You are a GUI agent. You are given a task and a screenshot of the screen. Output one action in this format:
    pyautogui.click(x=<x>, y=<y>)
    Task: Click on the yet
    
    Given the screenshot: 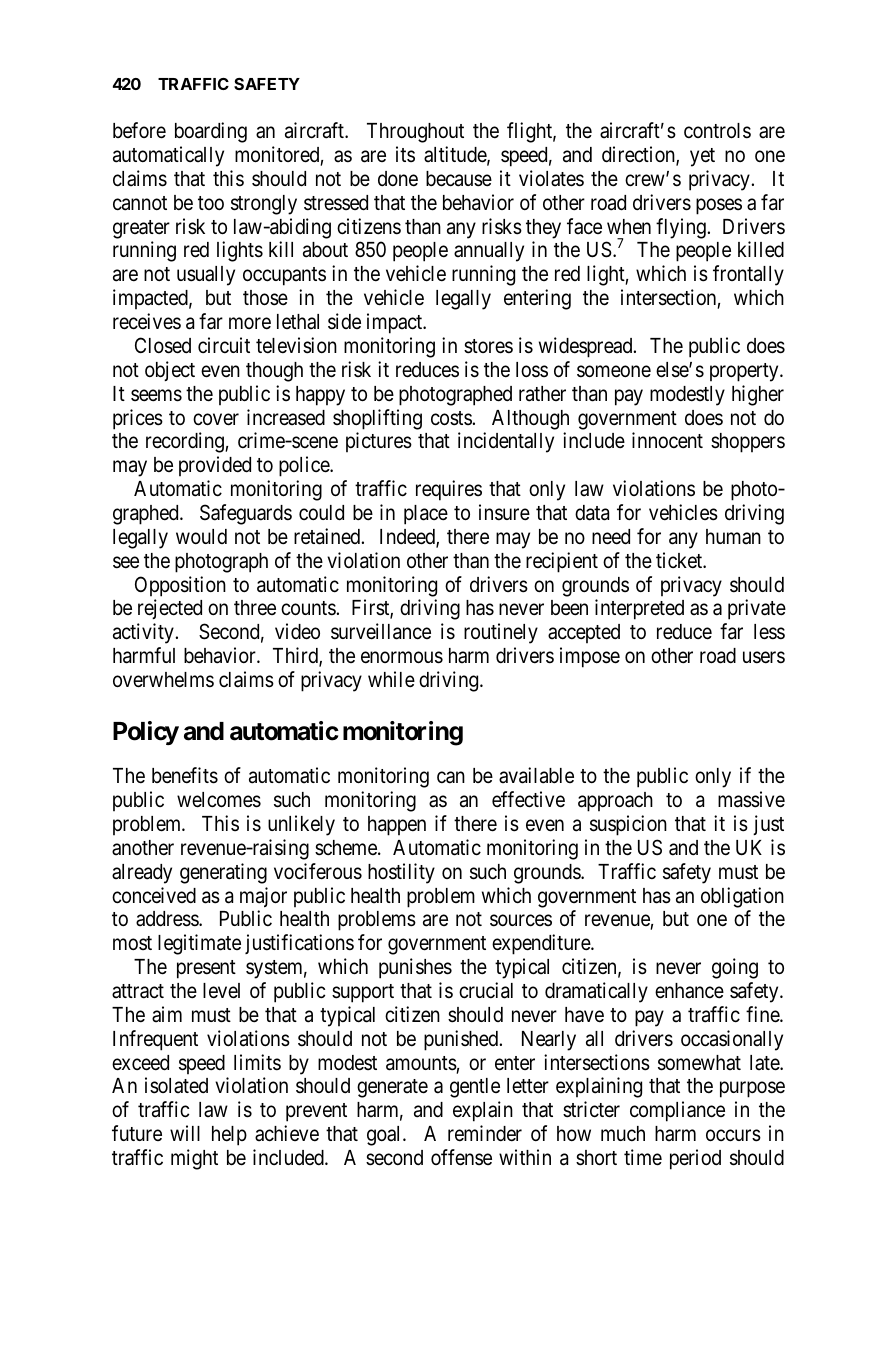 What is the action you would take?
    pyautogui.click(x=702, y=157)
